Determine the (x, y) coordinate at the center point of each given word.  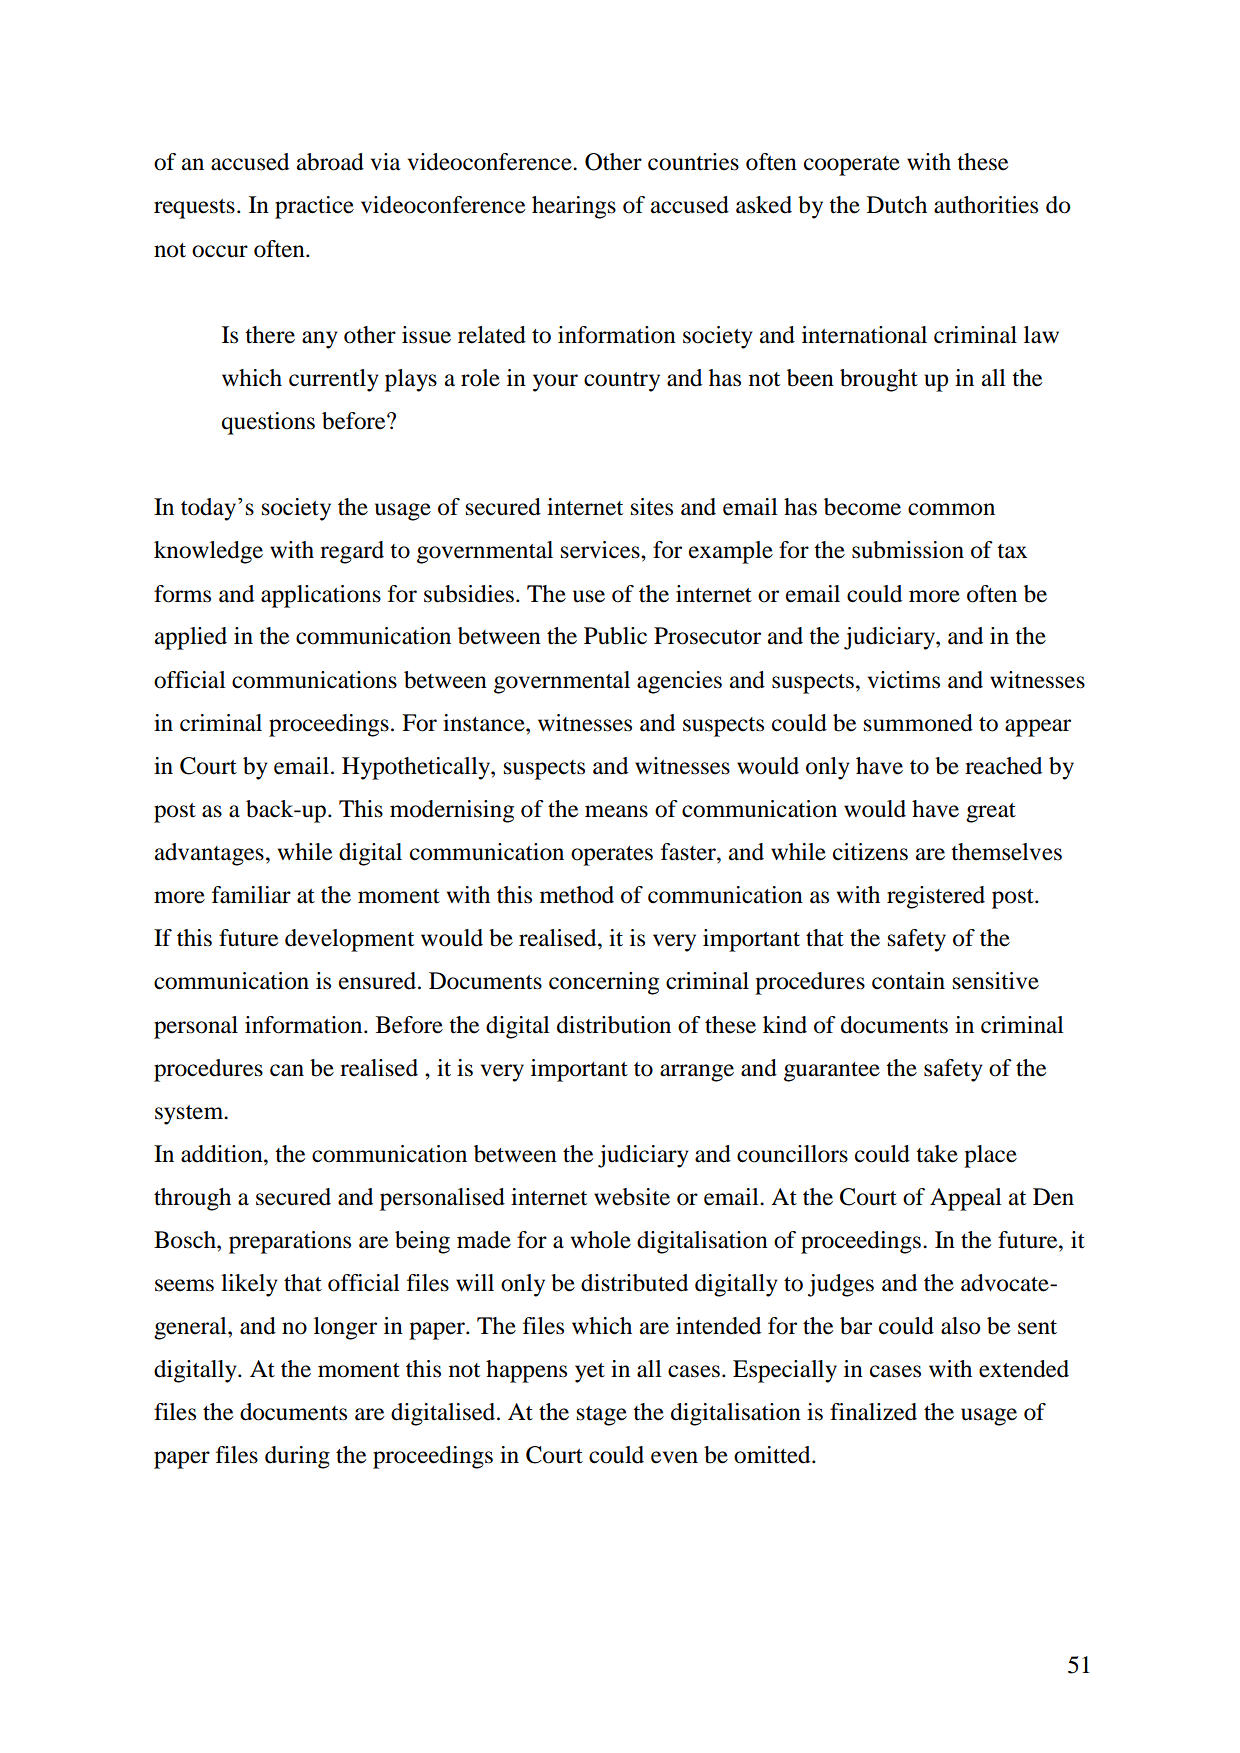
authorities (986, 205)
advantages (209, 854)
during (297, 1457)
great (991, 813)
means (616, 811)
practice (314, 207)
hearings (574, 207)
